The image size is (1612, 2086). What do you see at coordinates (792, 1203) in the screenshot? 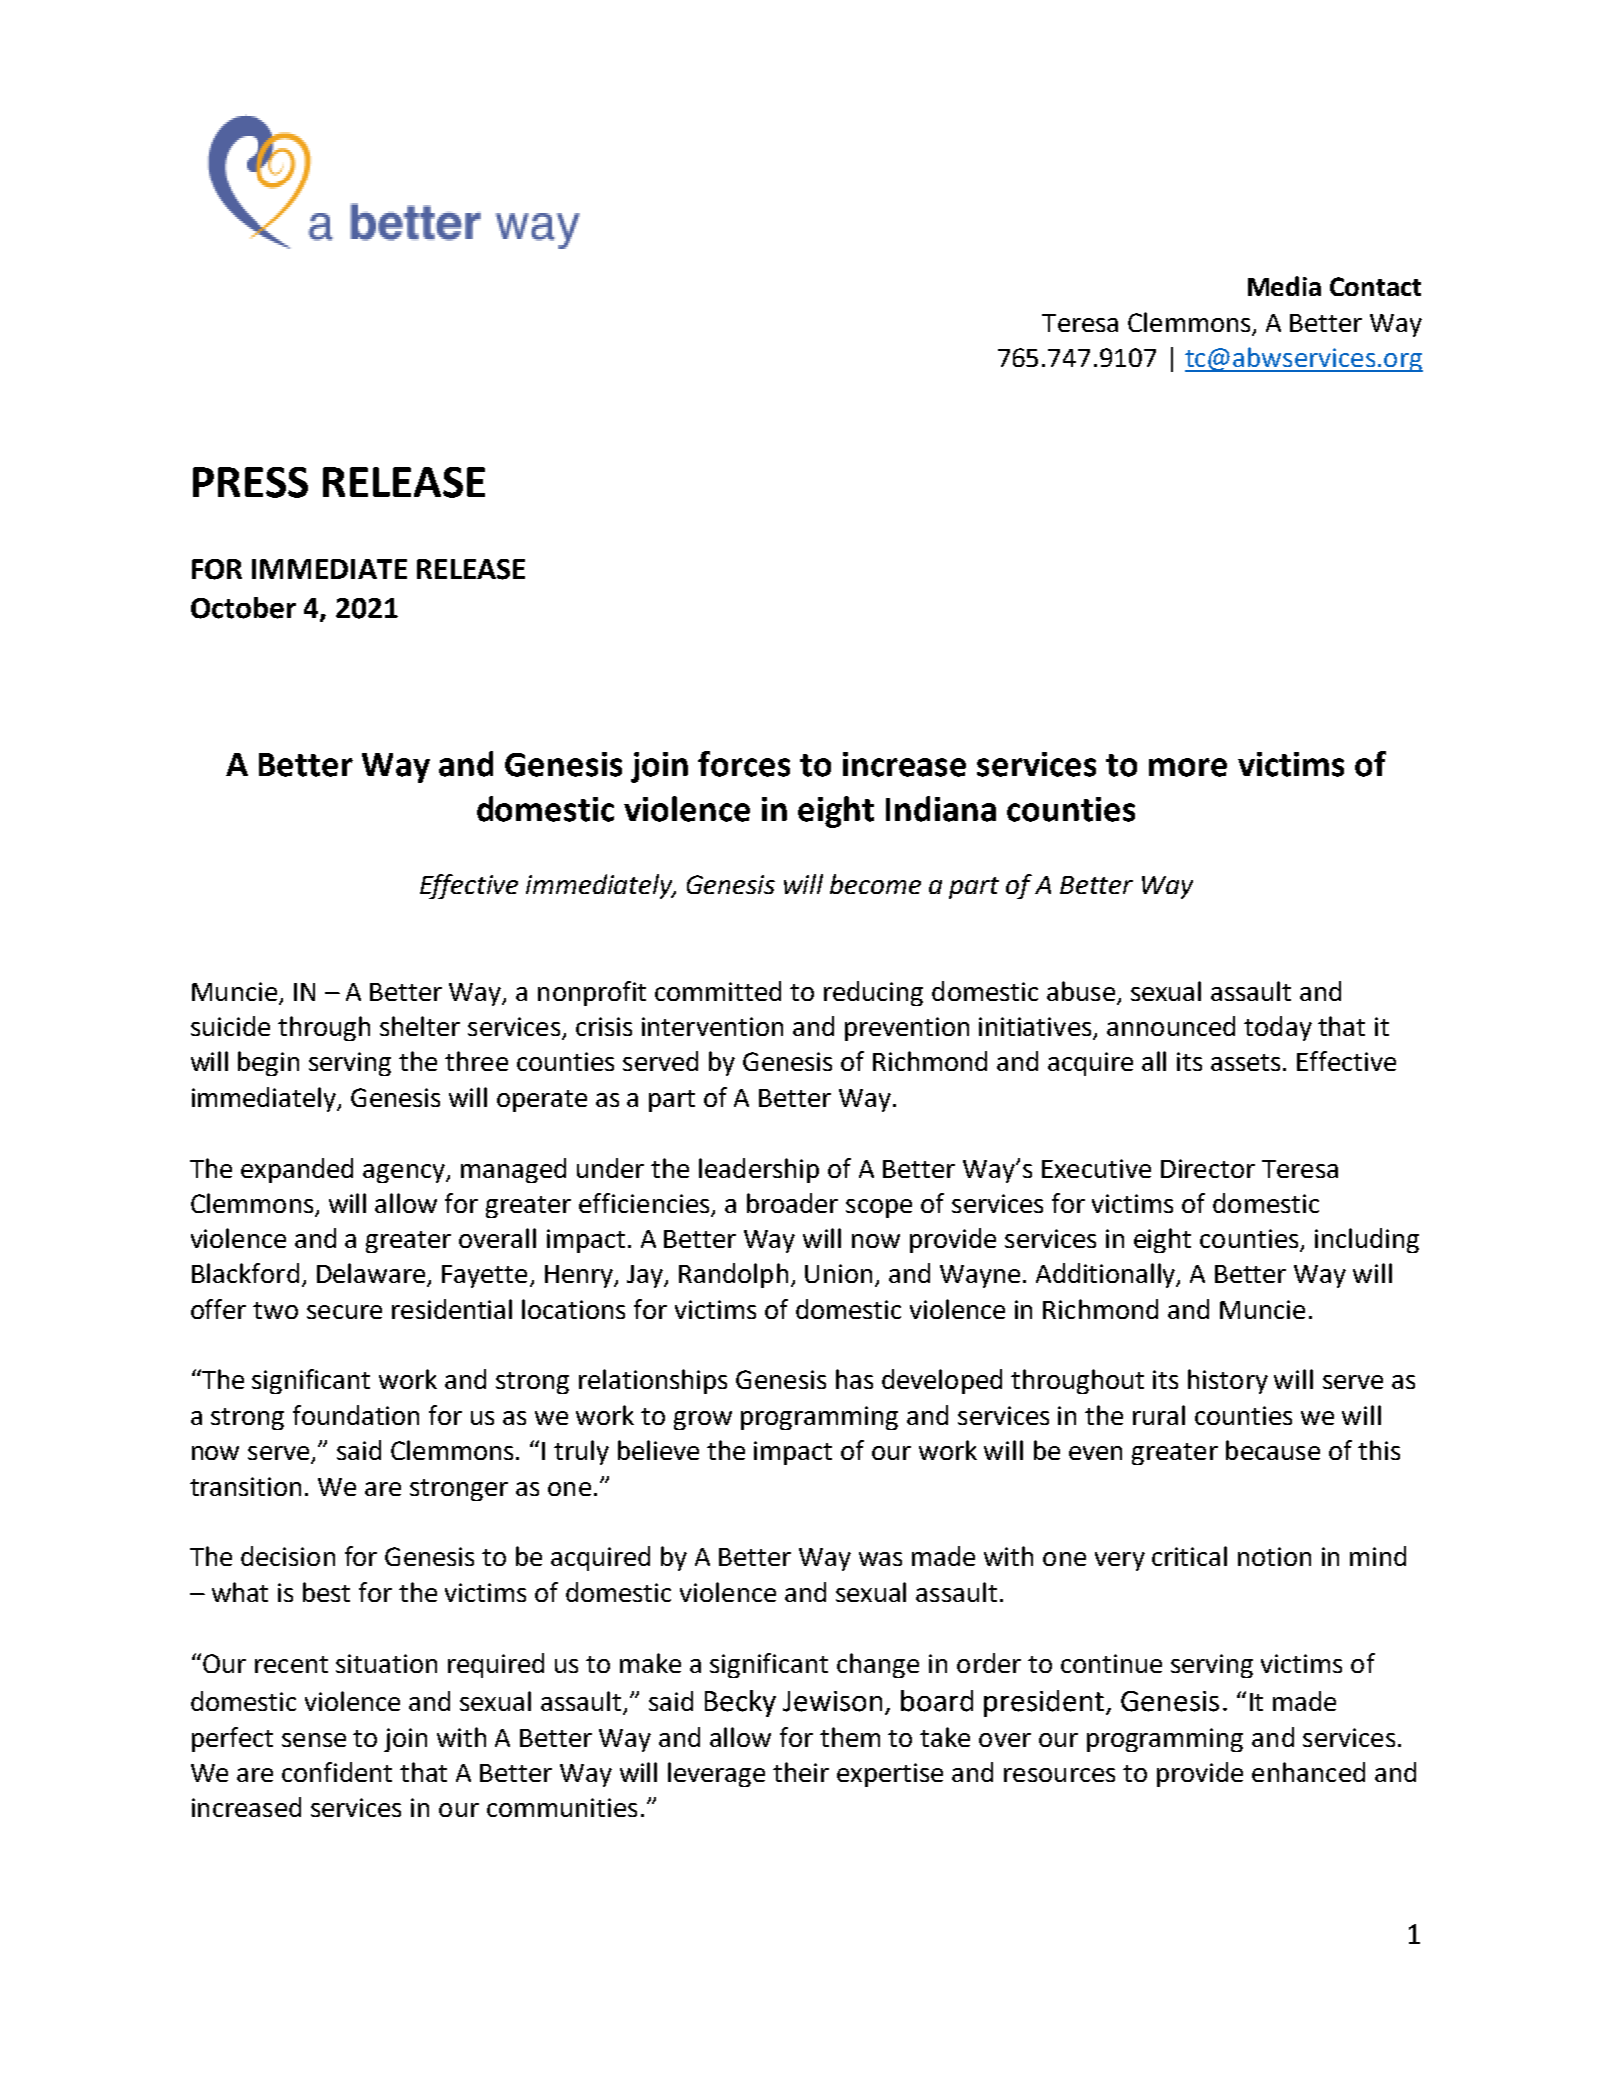
I see `broader` at bounding box center [792, 1203].
